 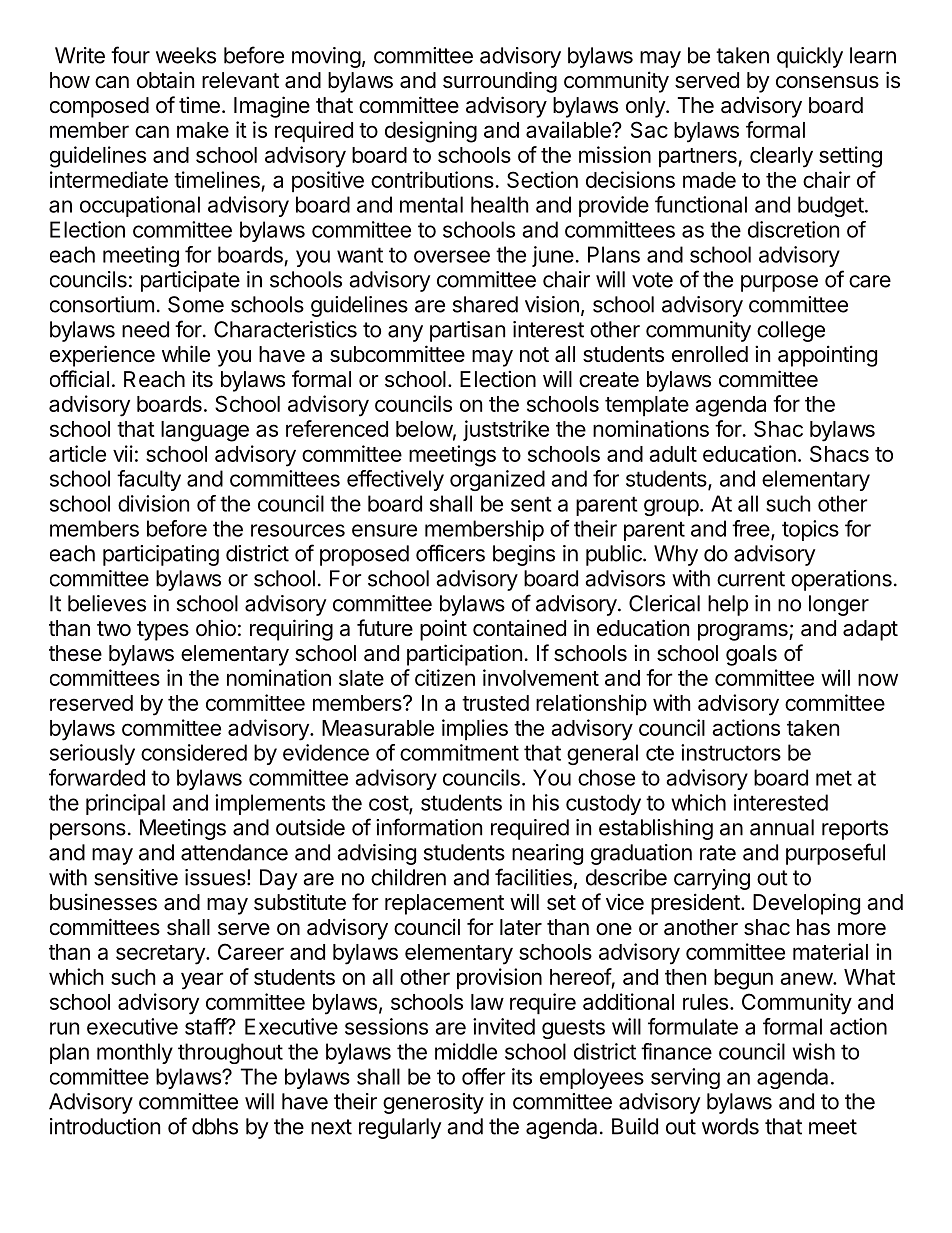 What do you see at coordinates (497, 480) in the screenshot?
I see `organized` at bounding box center [497, 480].
